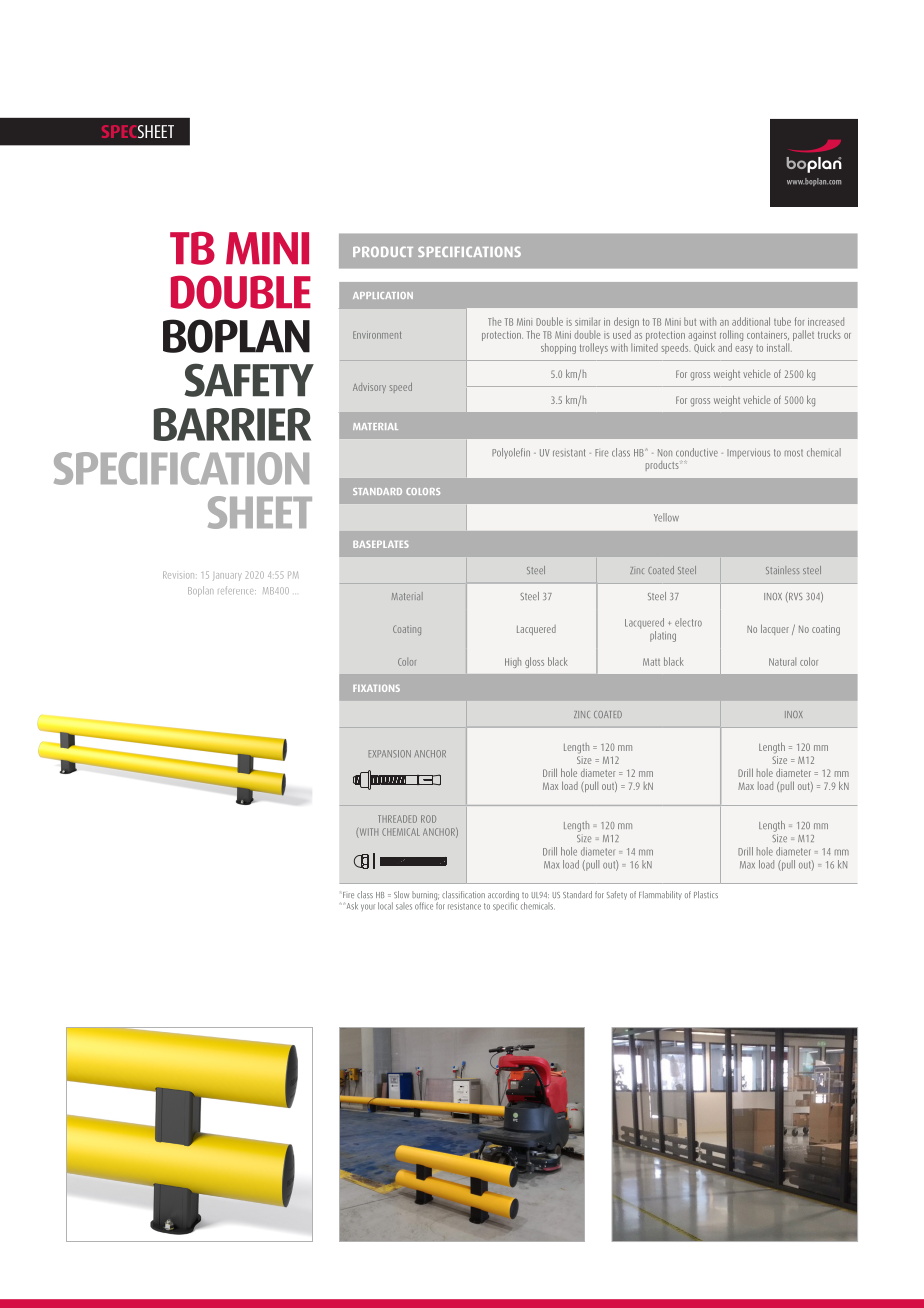  Describe the element at coordinates (376, 688) in the image. I see `FIXATIONS` at that location.
